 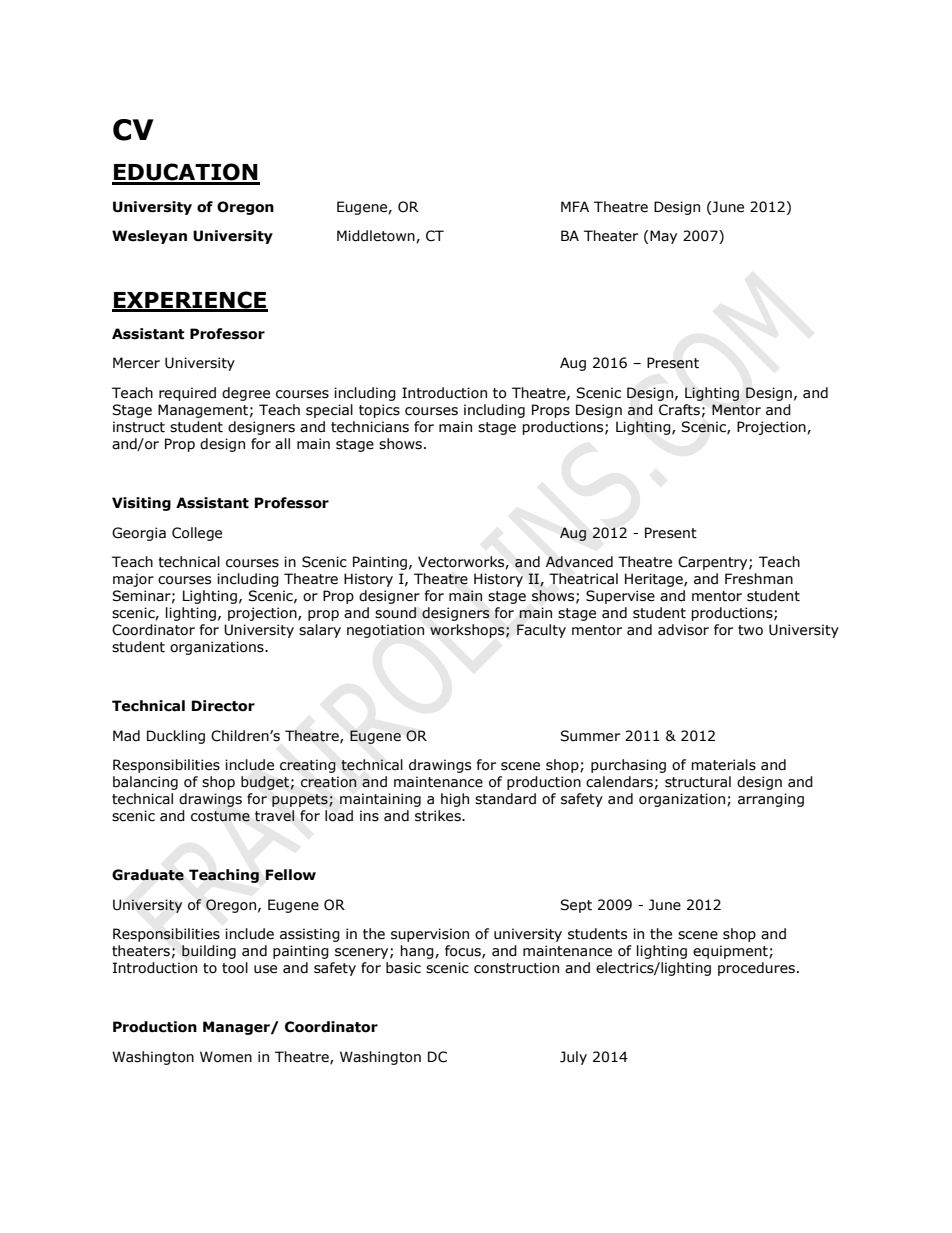 What do you see at coordinates (226, 1057) in the screenshot?
I see `Women` at bounding box center [226, 1057].
